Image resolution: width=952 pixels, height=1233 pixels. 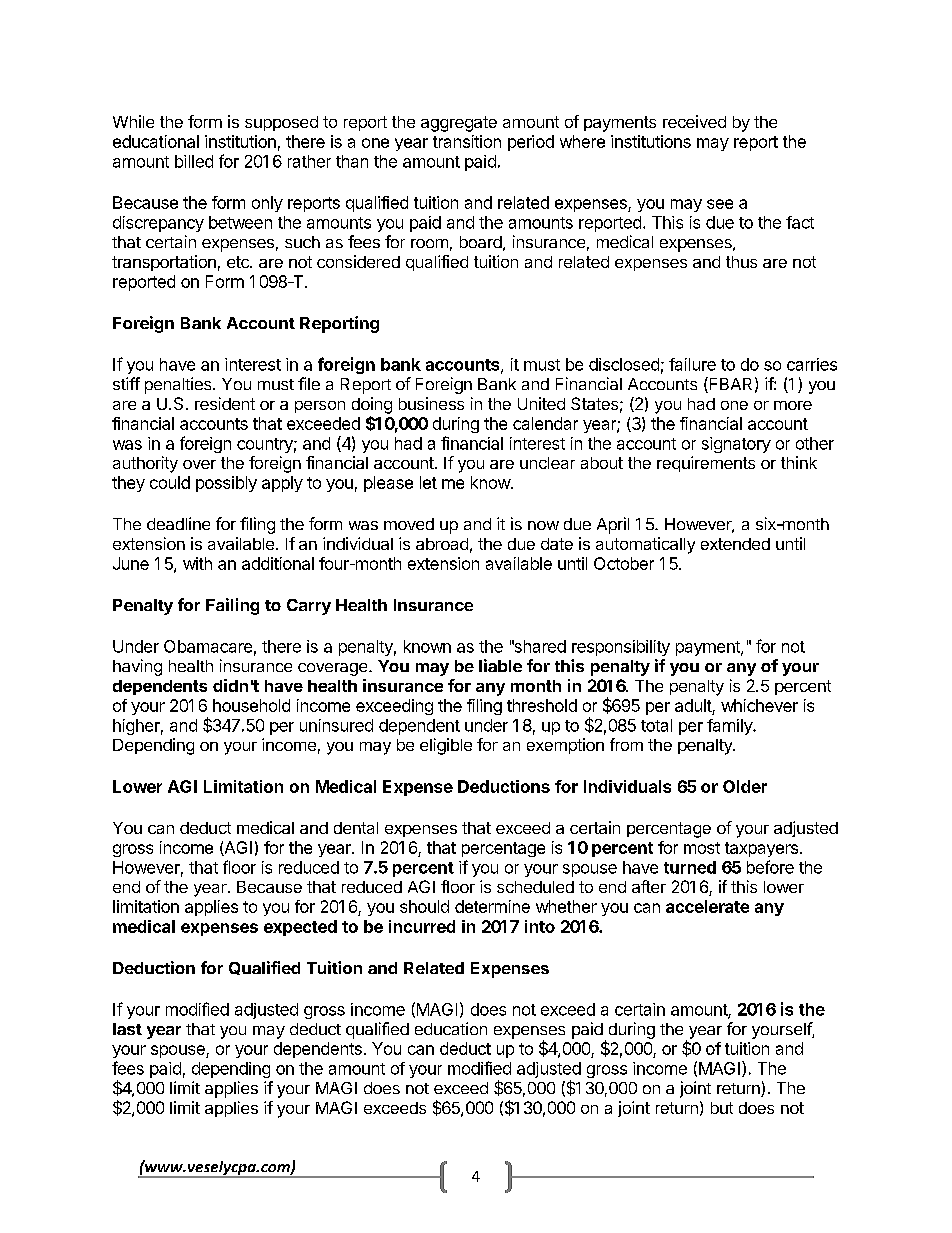 I want to click on billed, so click(x=194, y=161).
